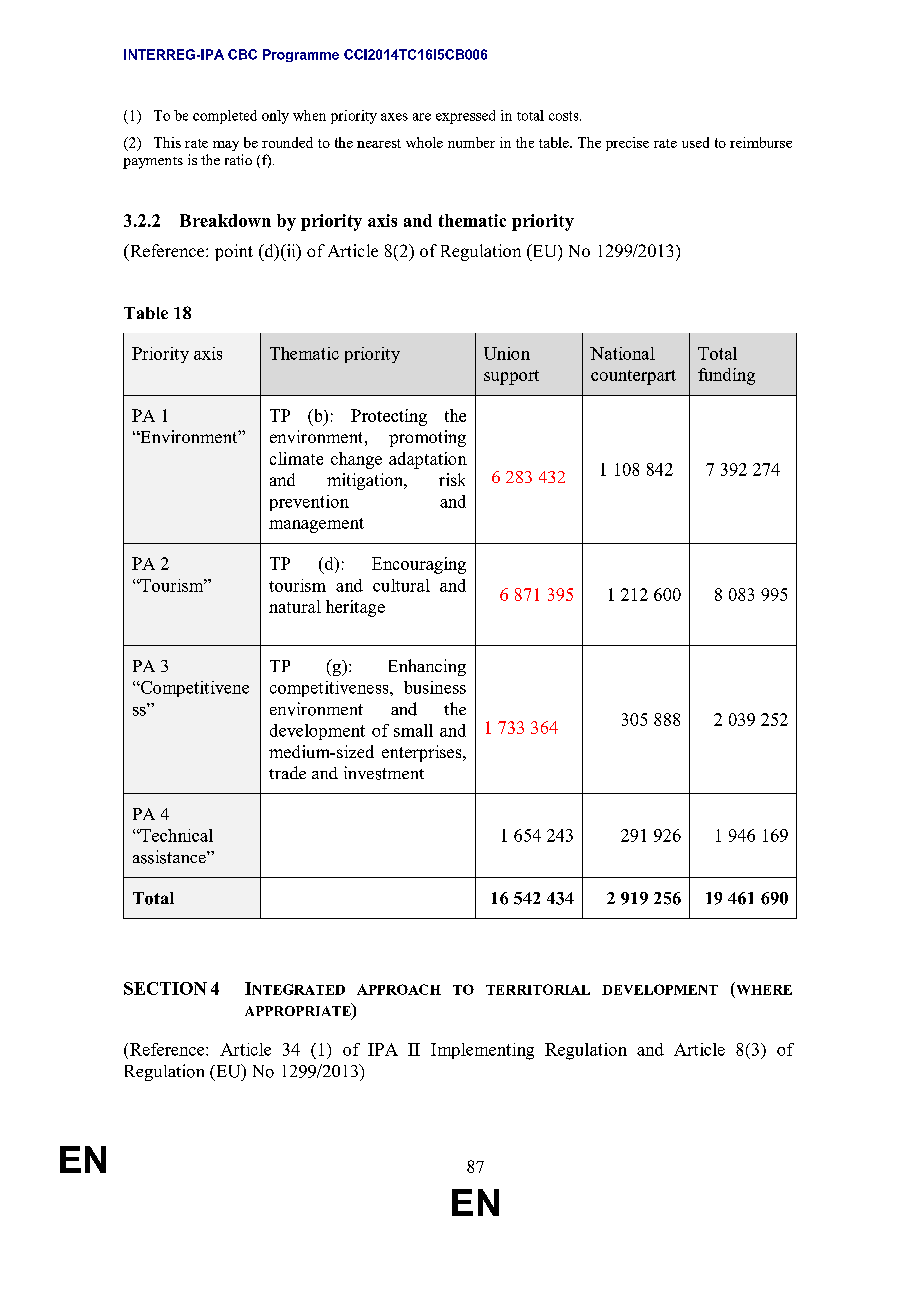 Image resolution: width=924 pixels, height=1308 pixels. What do you see at coordinates (435, 687) in the screenshot?
I see `business` at bounding box center [435, 687].
